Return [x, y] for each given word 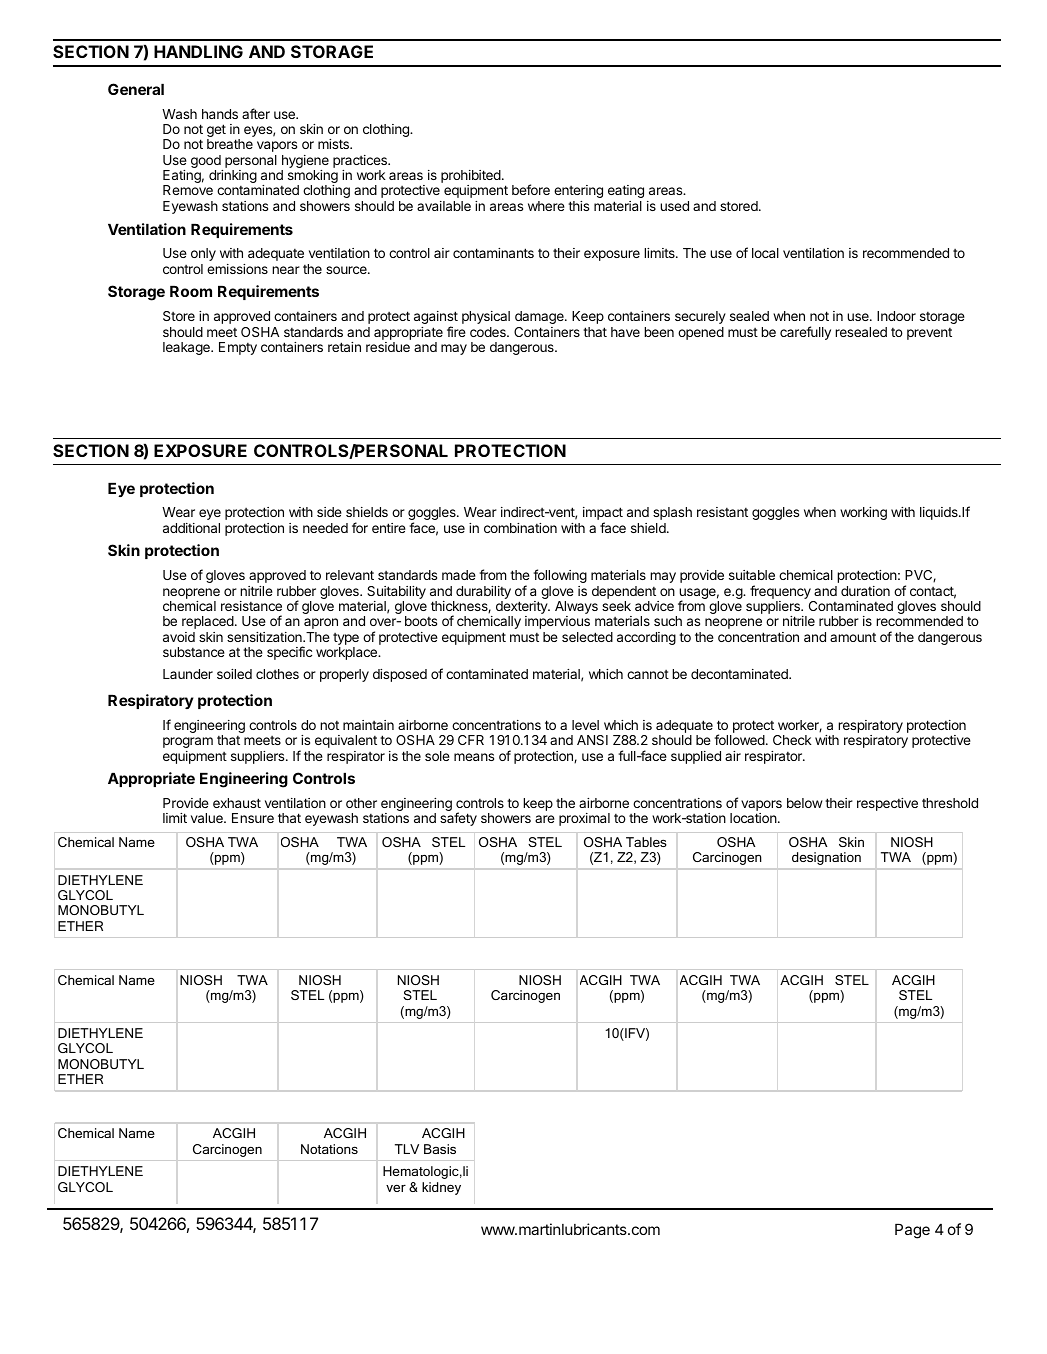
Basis [440, 1149]
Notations [329, 1149]
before [531, 189]
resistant [722, 512]
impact [603, 515]
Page [912, 1231]
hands [220, 114]
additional [191, 528]
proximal [584, 819]
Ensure [253, 818]
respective [887, 804]
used [674, 206]
